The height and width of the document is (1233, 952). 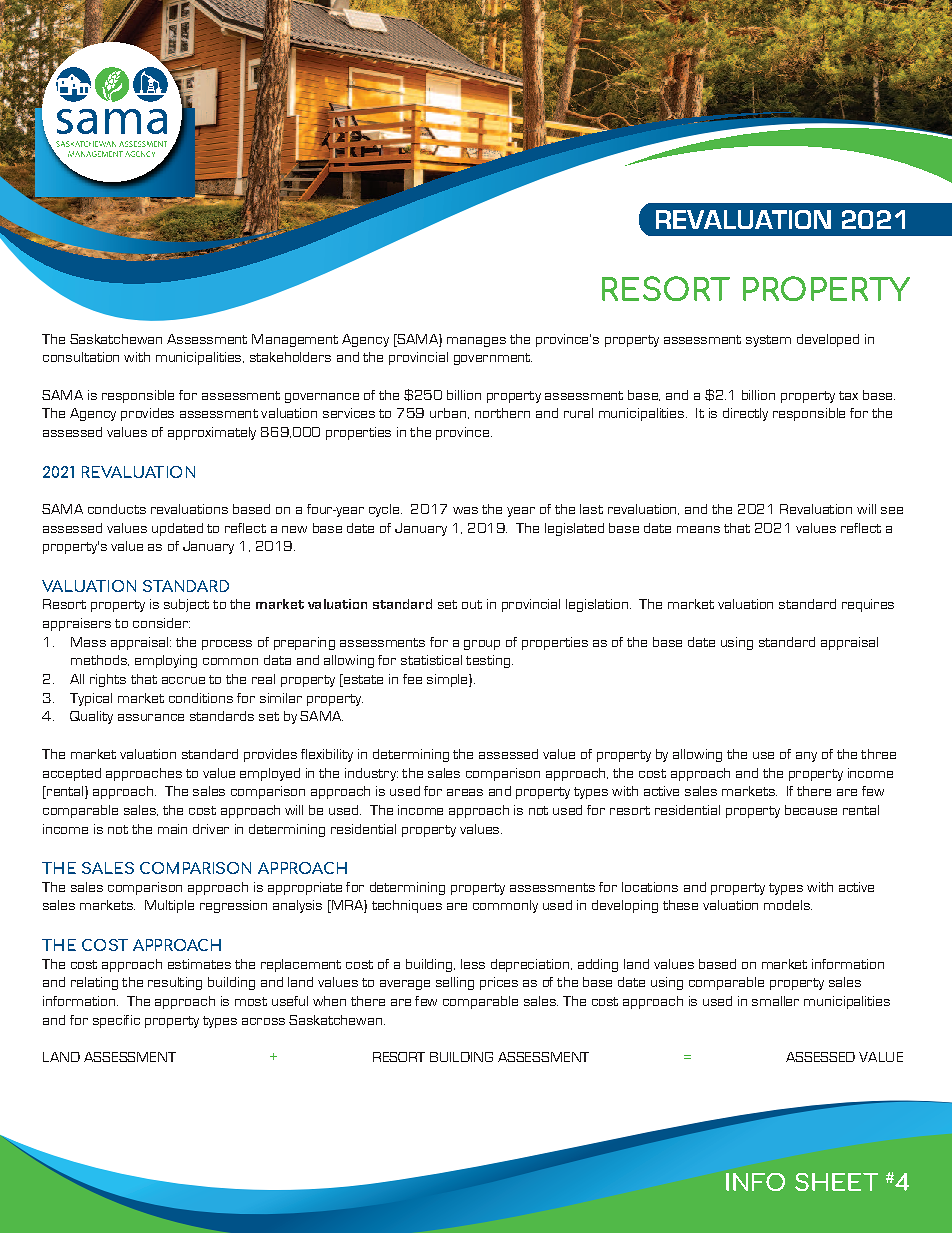 I want to click on assurance, so click(x=151, y=717).
